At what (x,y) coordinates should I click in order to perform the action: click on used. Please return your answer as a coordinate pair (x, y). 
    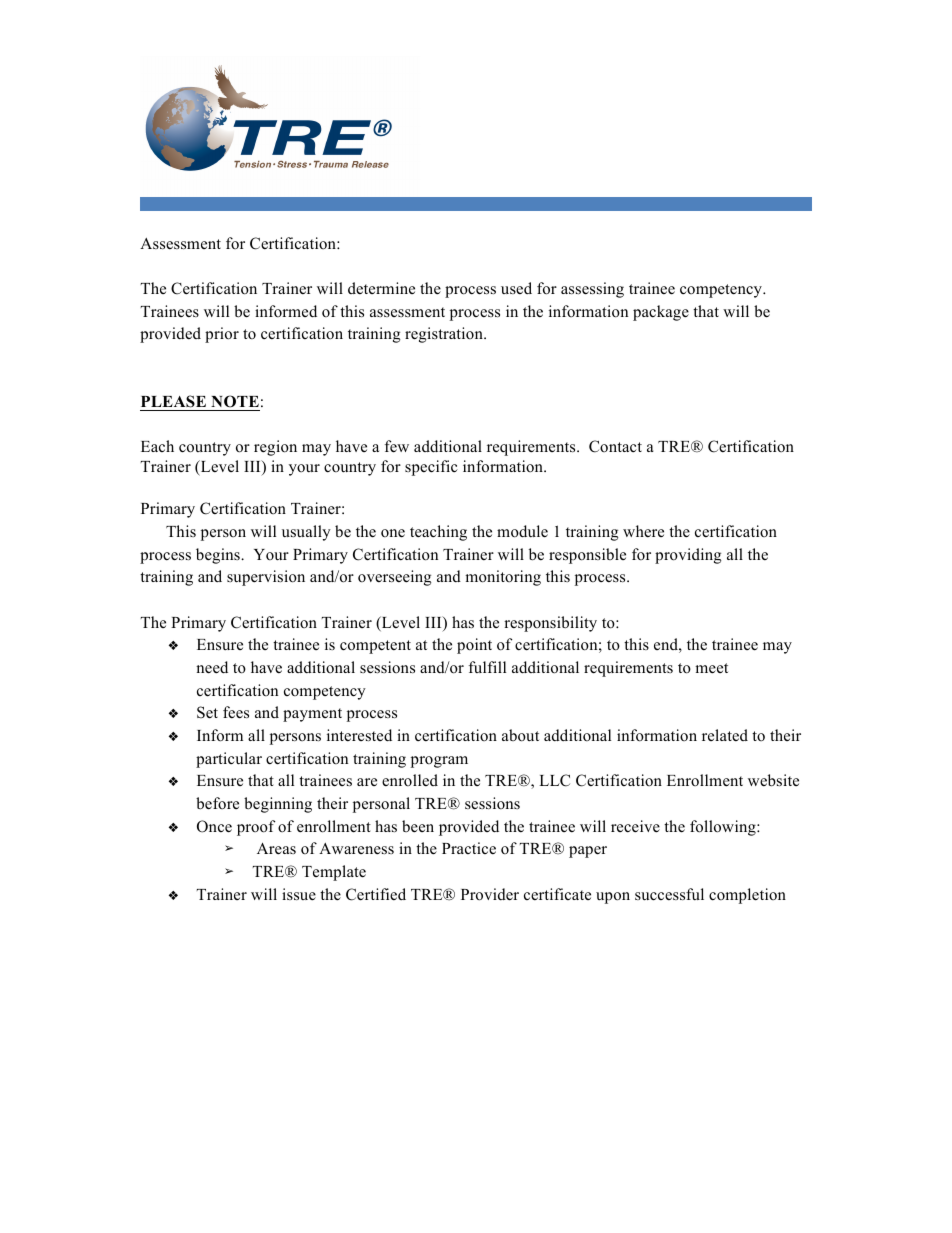
    Looking at the image, I should click on (516, 288).
